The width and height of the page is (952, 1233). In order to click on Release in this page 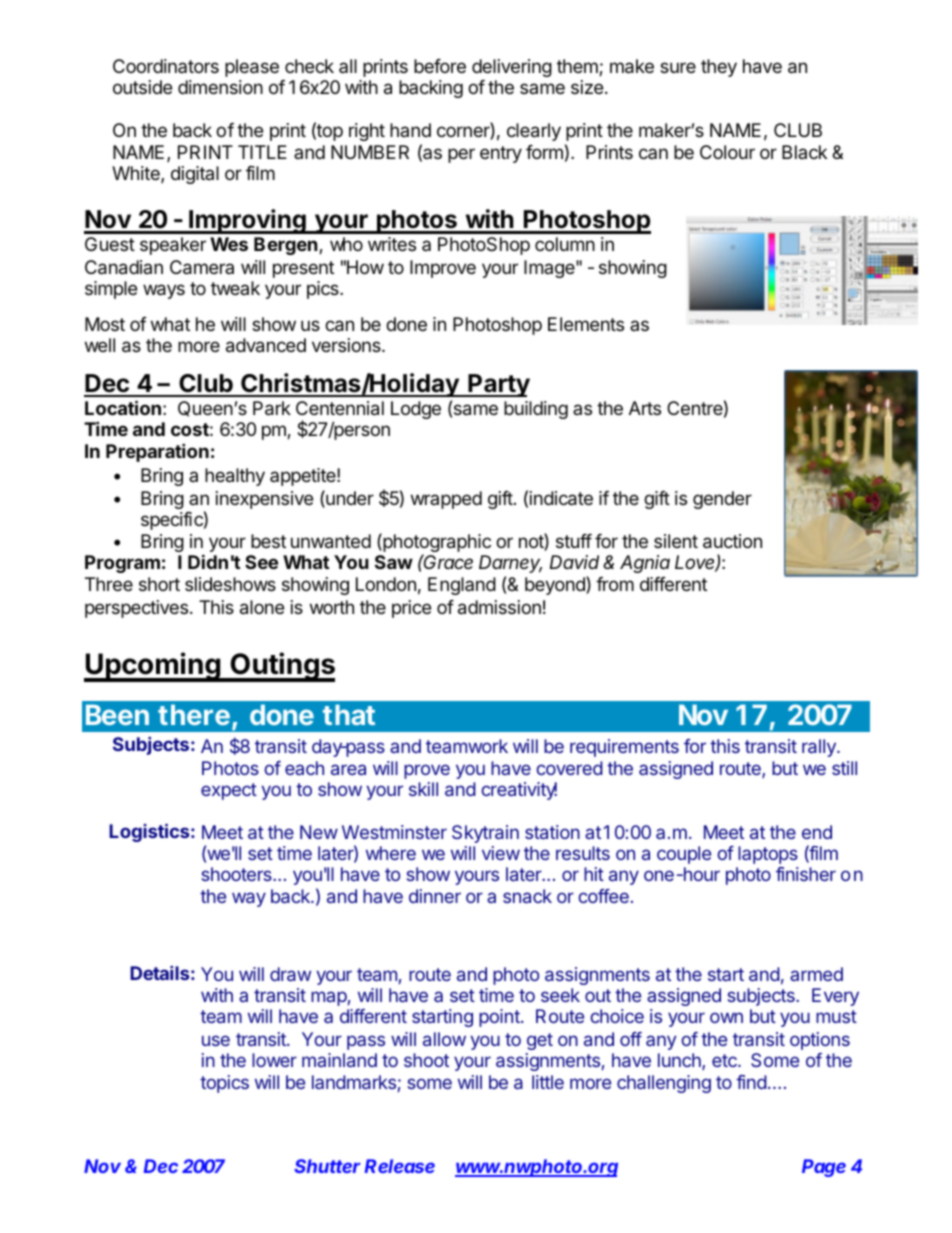, I will do `click(400, 1166)`.
